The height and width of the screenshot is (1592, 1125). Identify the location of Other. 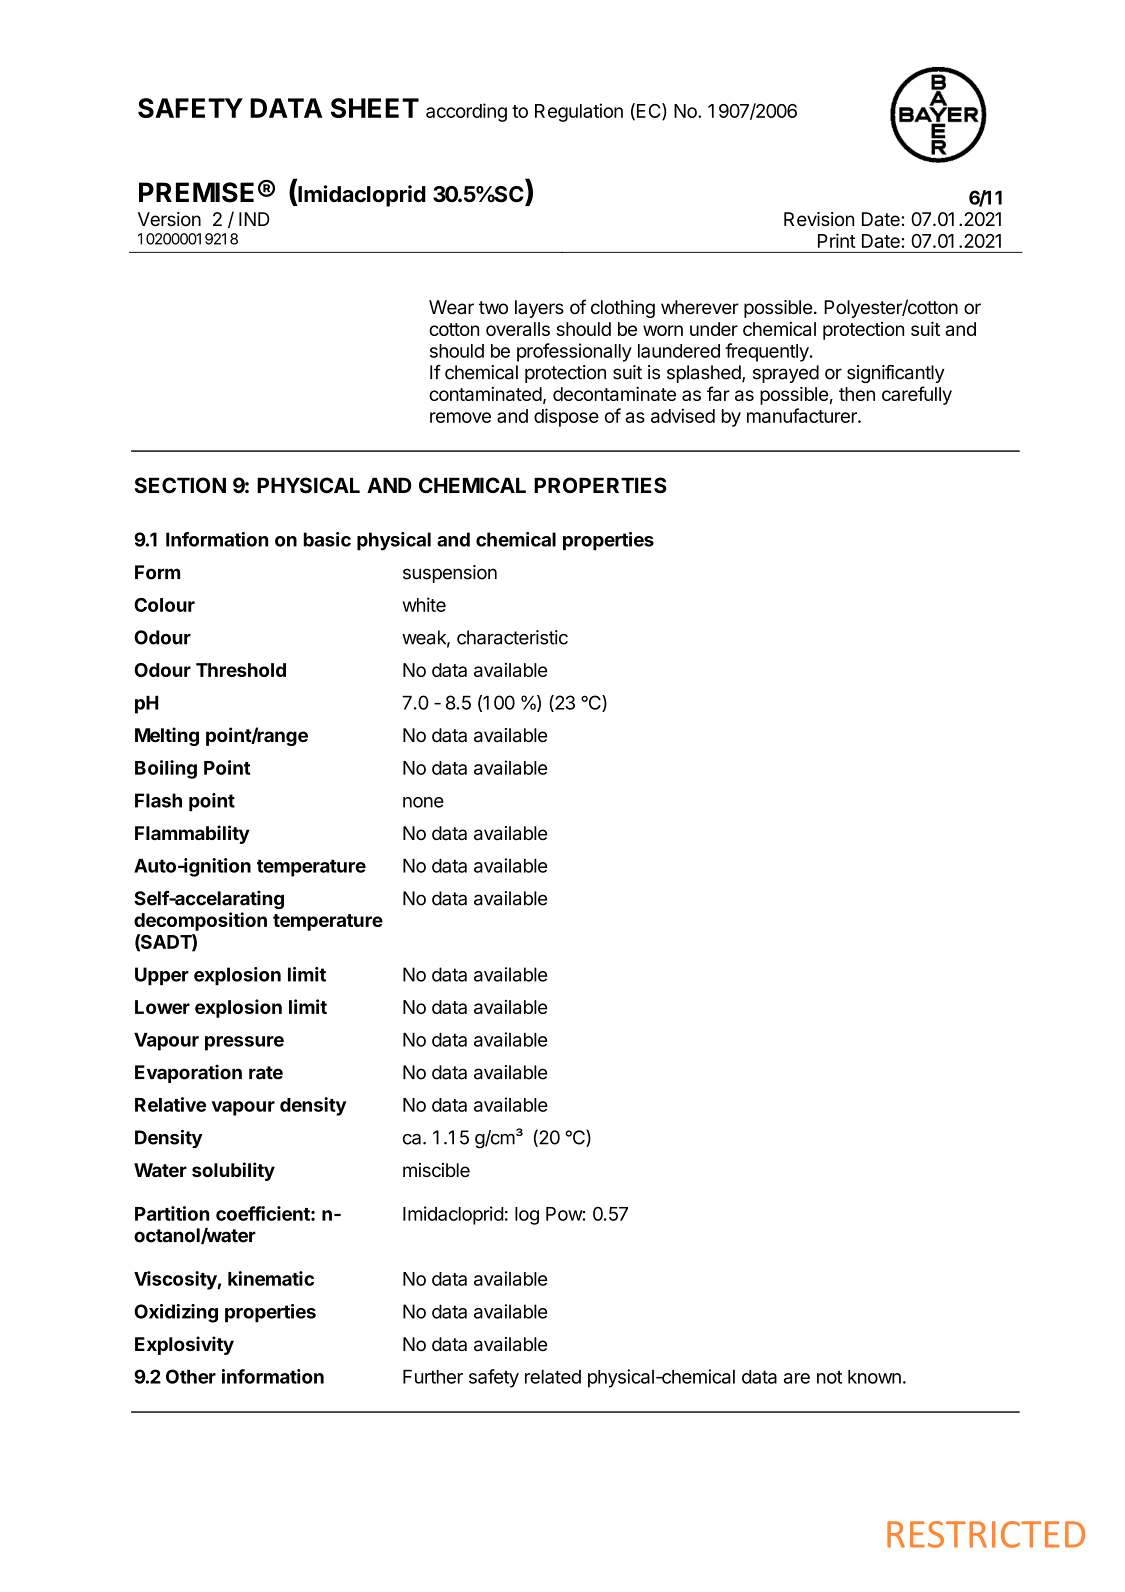
(191, 1376).
